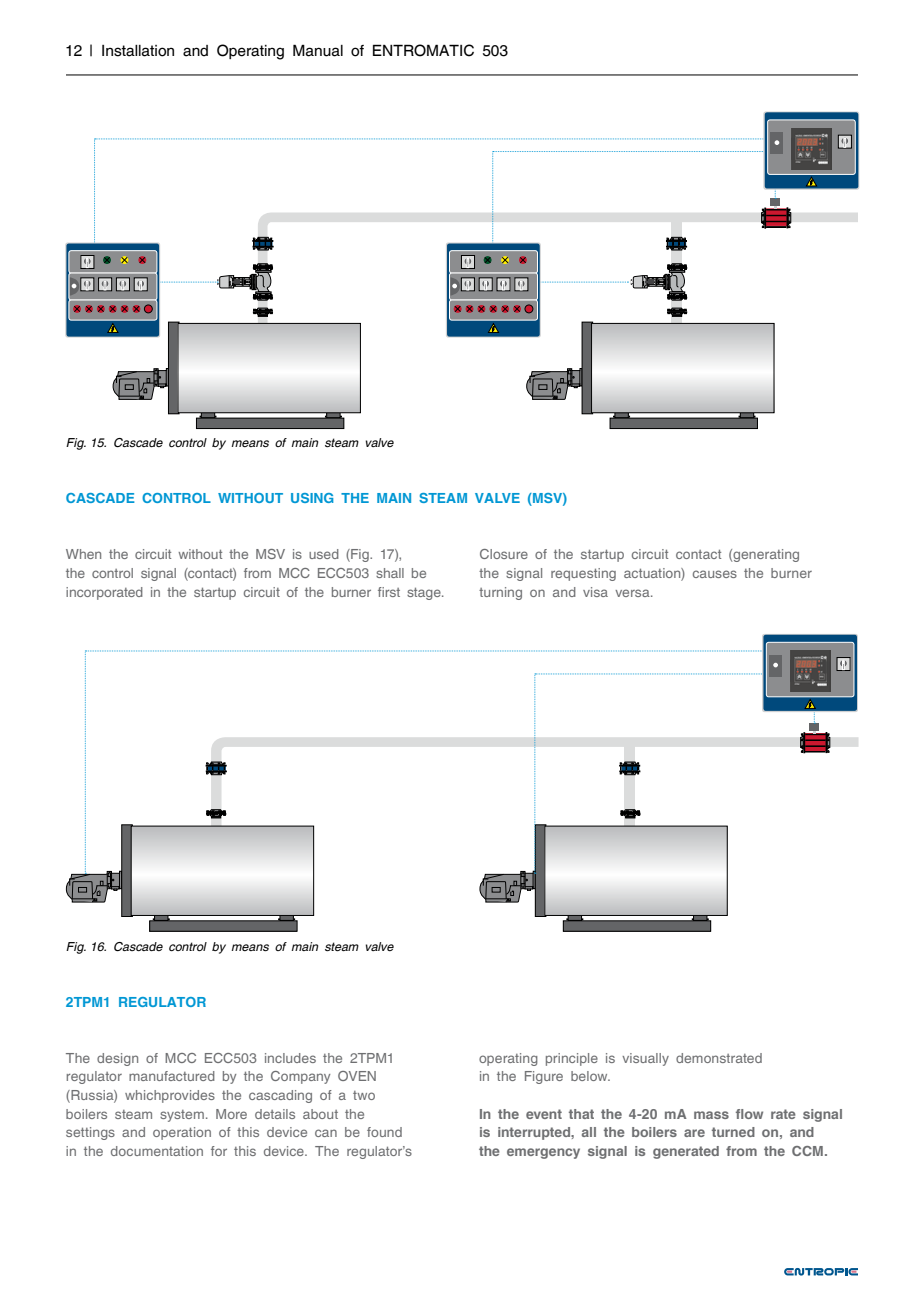 Image resolution: width=924 pixels, height=1308 pixels. What do you see at coordinates (504, 554) in the screenshot?
I see `Closure` at bounding box center [504, 554].
